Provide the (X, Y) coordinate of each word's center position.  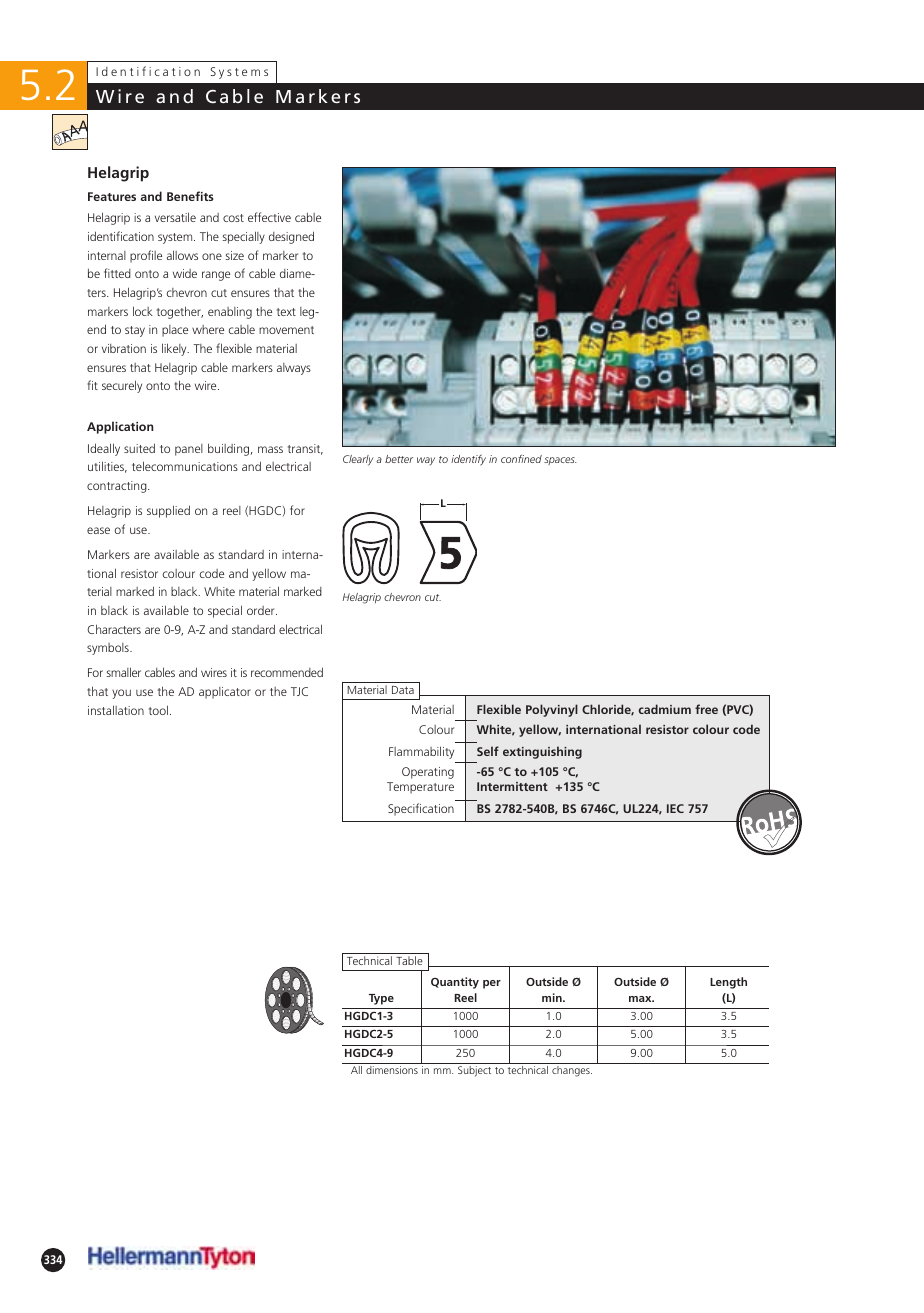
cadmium (664, 709)
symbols (109, 649)
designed (291, 237)
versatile (175, 217)
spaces (560, 461)
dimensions (392, 1070)
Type (381, 999)
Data (403, 690)
